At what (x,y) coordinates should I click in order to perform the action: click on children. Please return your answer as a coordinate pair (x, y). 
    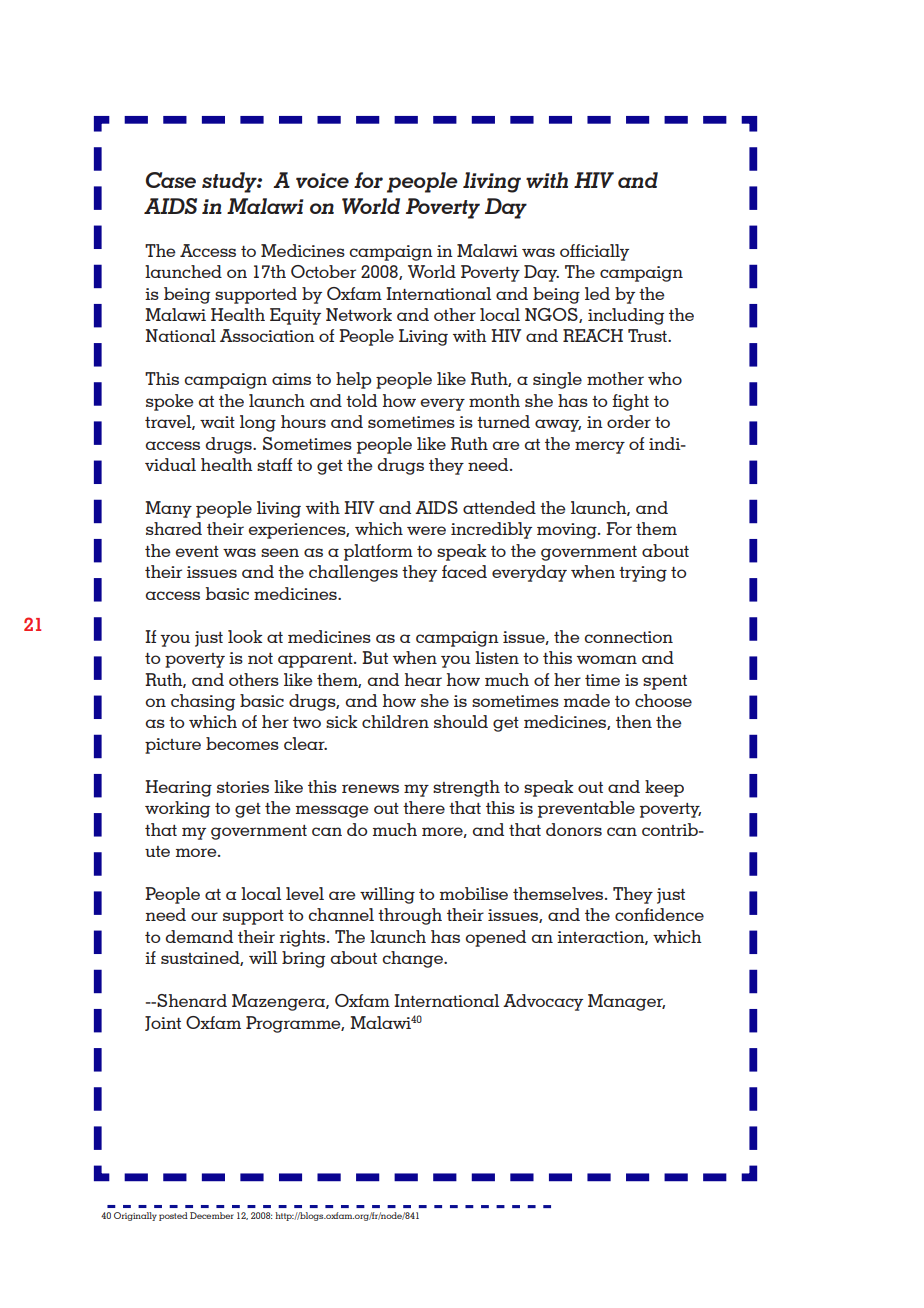
    Looking at the image, I should click on (395, 721).
